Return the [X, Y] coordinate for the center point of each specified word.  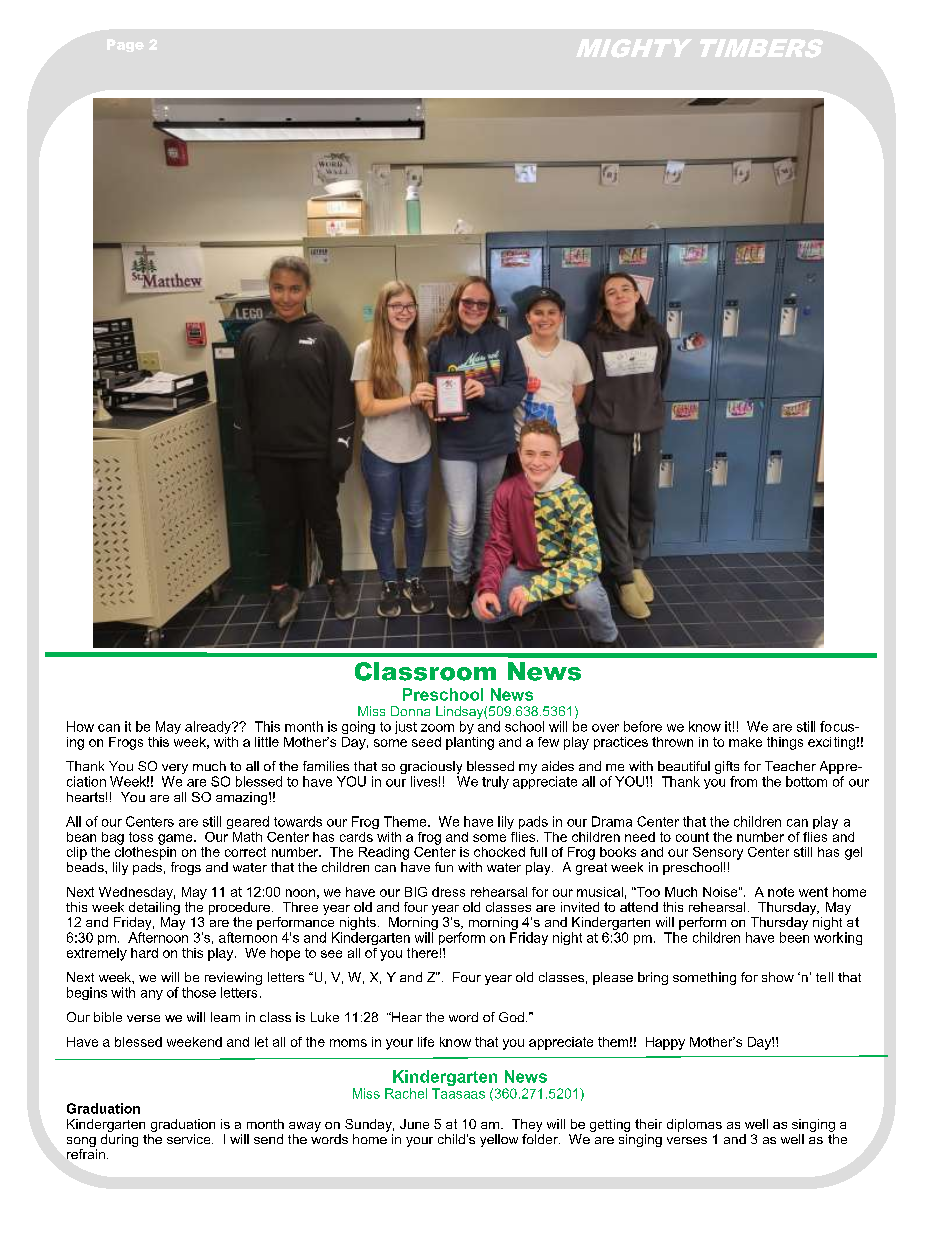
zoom [437, 728]
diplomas [694, 1125]
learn [225, 1017]
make [745, 742]
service [190, 1139]
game [176, 839]
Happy [665, 1043]
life [426, 1042]
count [692, 837]
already [209, 727]
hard [144, 953]
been [794, 937]
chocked [499, 852]
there [422, 953]
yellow [499, 1140]
